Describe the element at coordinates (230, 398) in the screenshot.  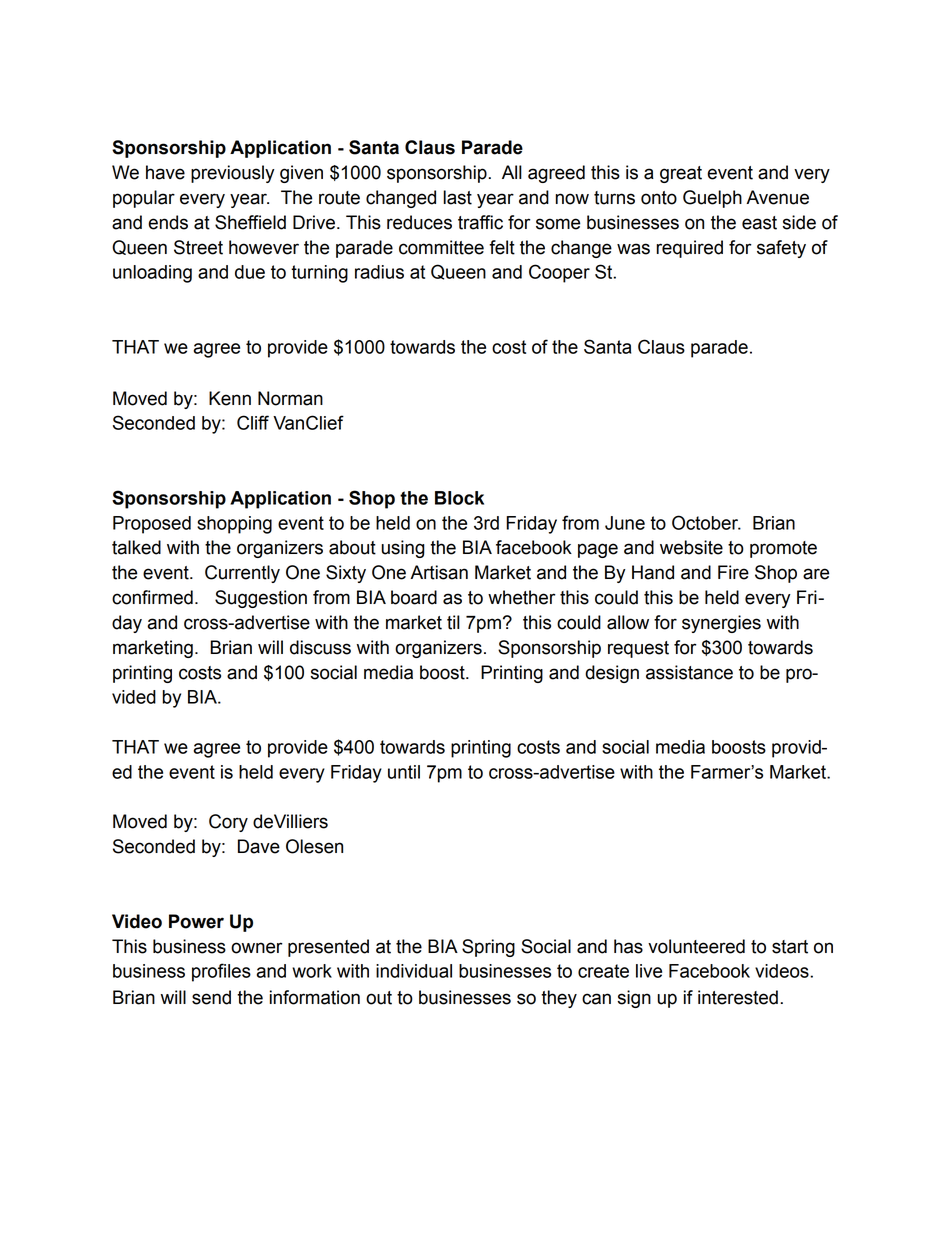
I see `Kenn` at that location.
